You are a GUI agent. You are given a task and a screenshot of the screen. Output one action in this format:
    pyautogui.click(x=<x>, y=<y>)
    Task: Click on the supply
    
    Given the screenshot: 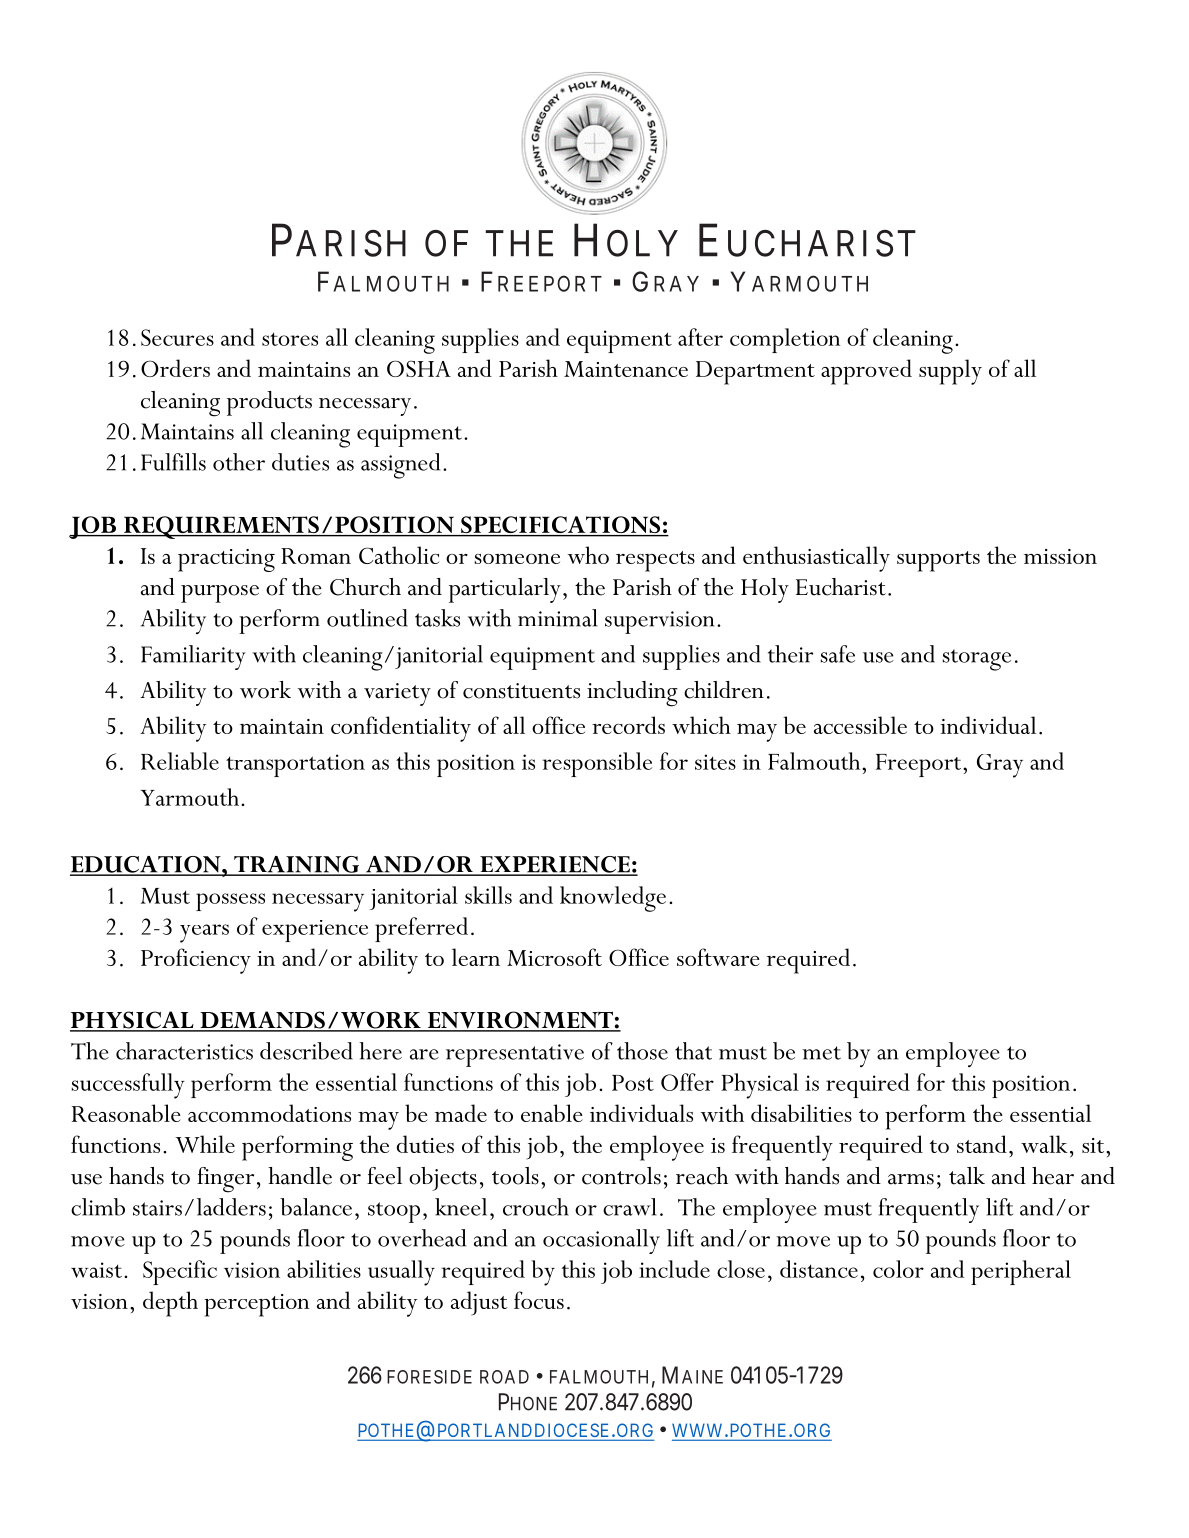 What is the action you would take?
    pyautogui.click(x=950, y=372)
